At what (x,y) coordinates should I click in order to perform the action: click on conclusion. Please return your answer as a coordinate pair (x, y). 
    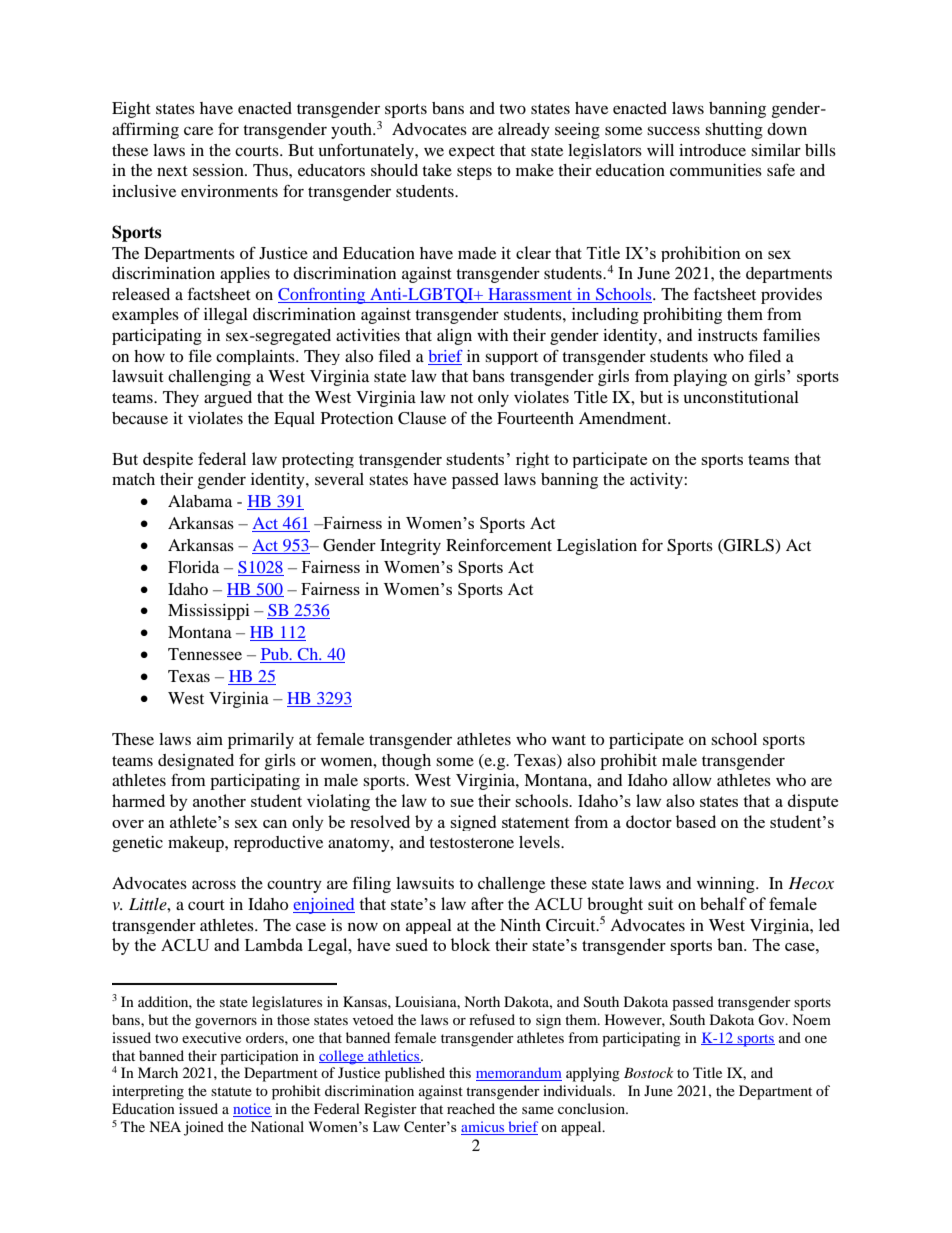
    Looking at the image, I should click on (592, 1108).
